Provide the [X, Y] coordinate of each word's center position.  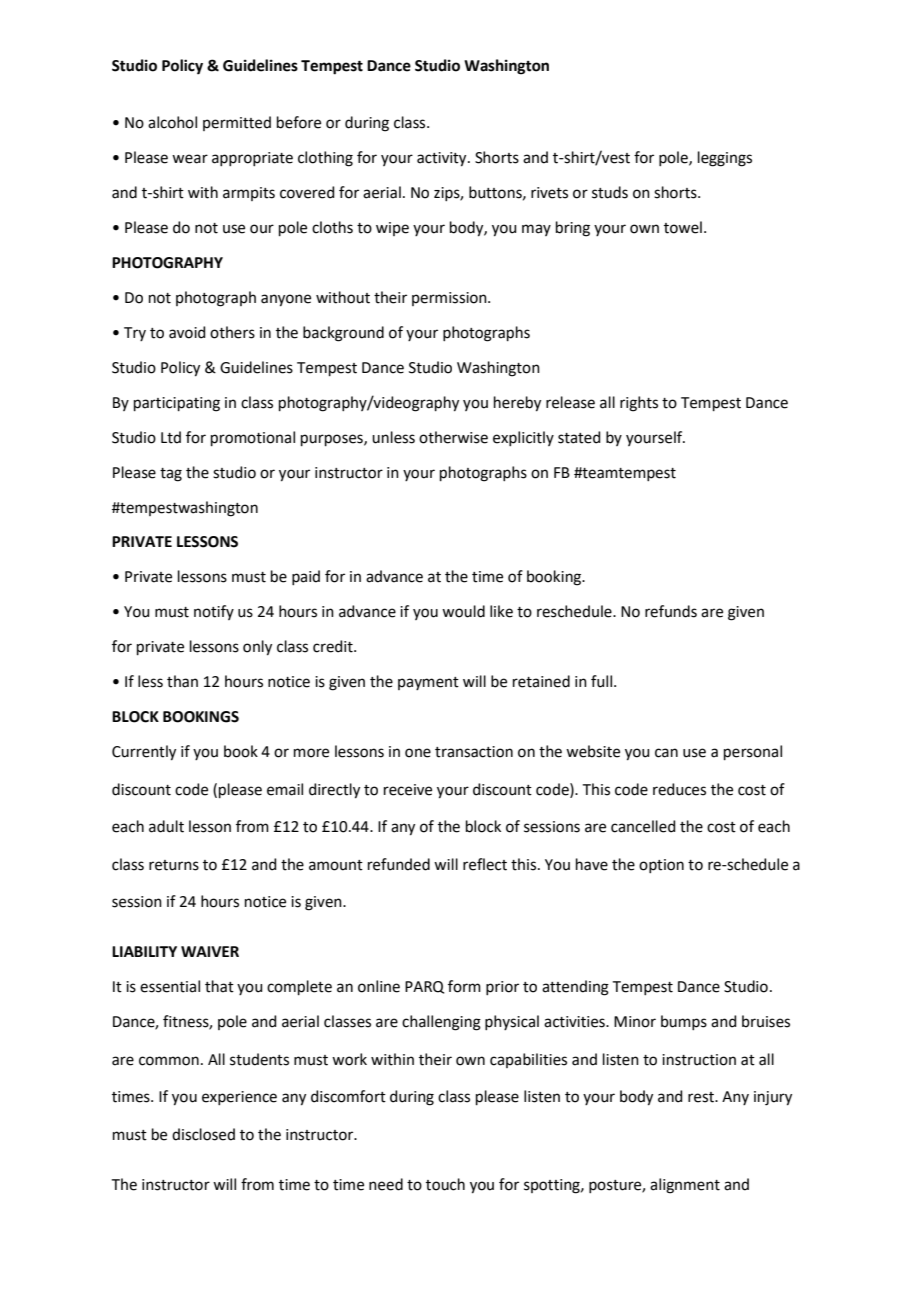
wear [190, 159]
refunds [671, 611]
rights [639, 404]
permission [450, 299]
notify [214, 612]
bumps [684, 1022]
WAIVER [210, 951]
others [232, 332]
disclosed [203, 1134]
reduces [679, 789]
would [463, 611]
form [464, 986]
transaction [474, 752]
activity [443, 159]
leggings [725, 159]
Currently [144, 753]
